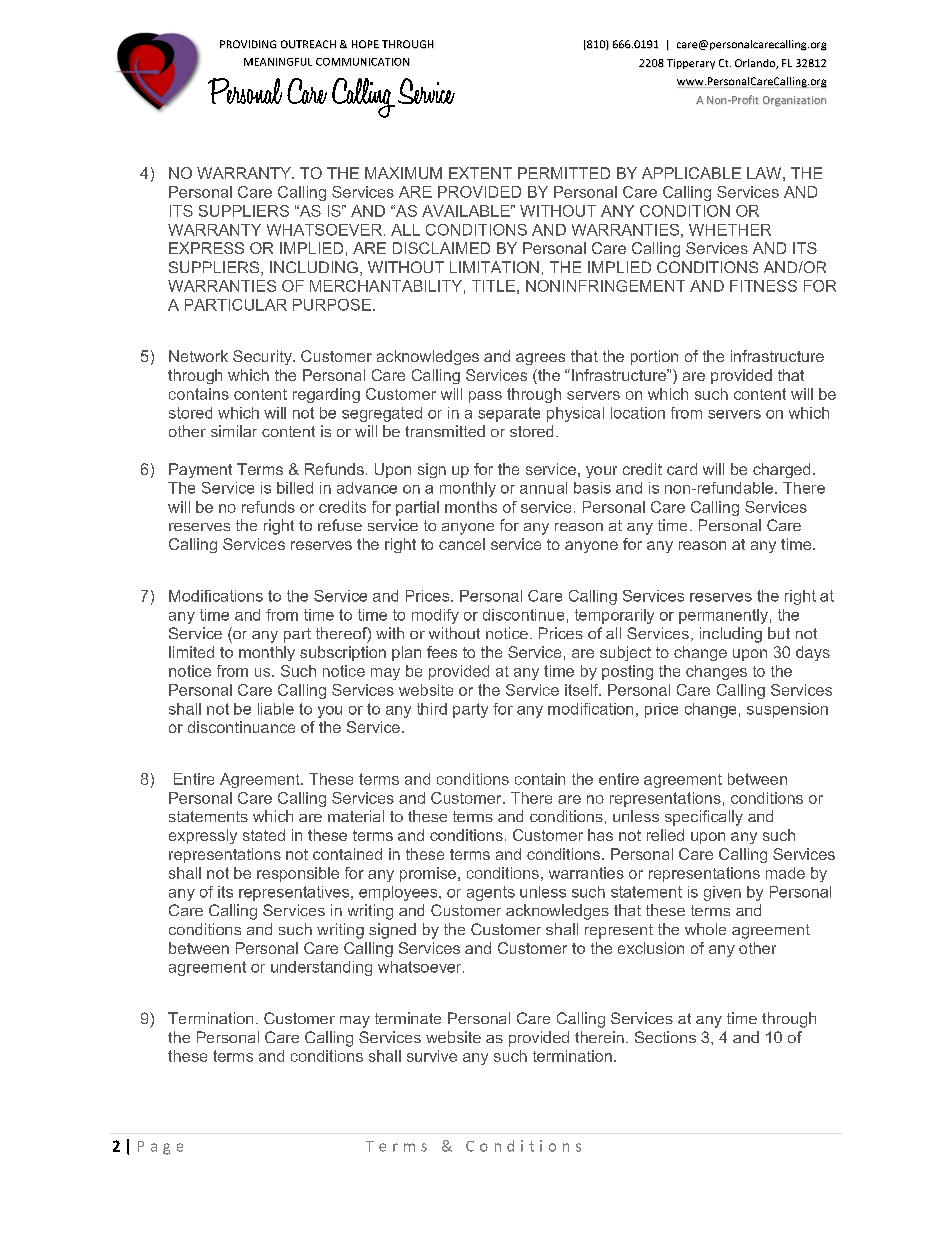 Image resolution: width=952 pixels, height=1233 pixels. What do you see at coordinates (494, 267) in the screenshot?
I see `LIMITATION` at bounding box center [494, 267].
